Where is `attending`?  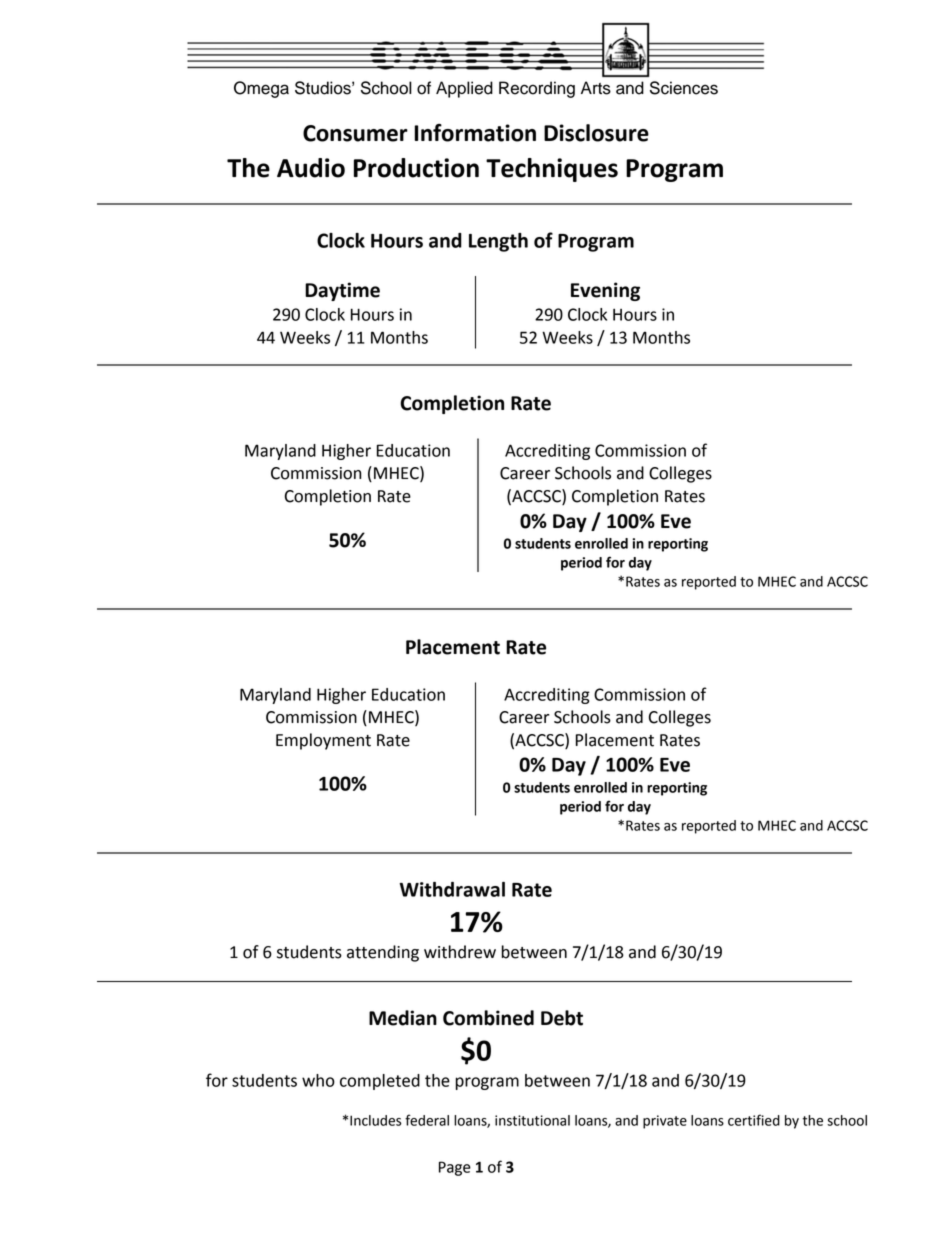 attending is located at coordinates (383, 953).
